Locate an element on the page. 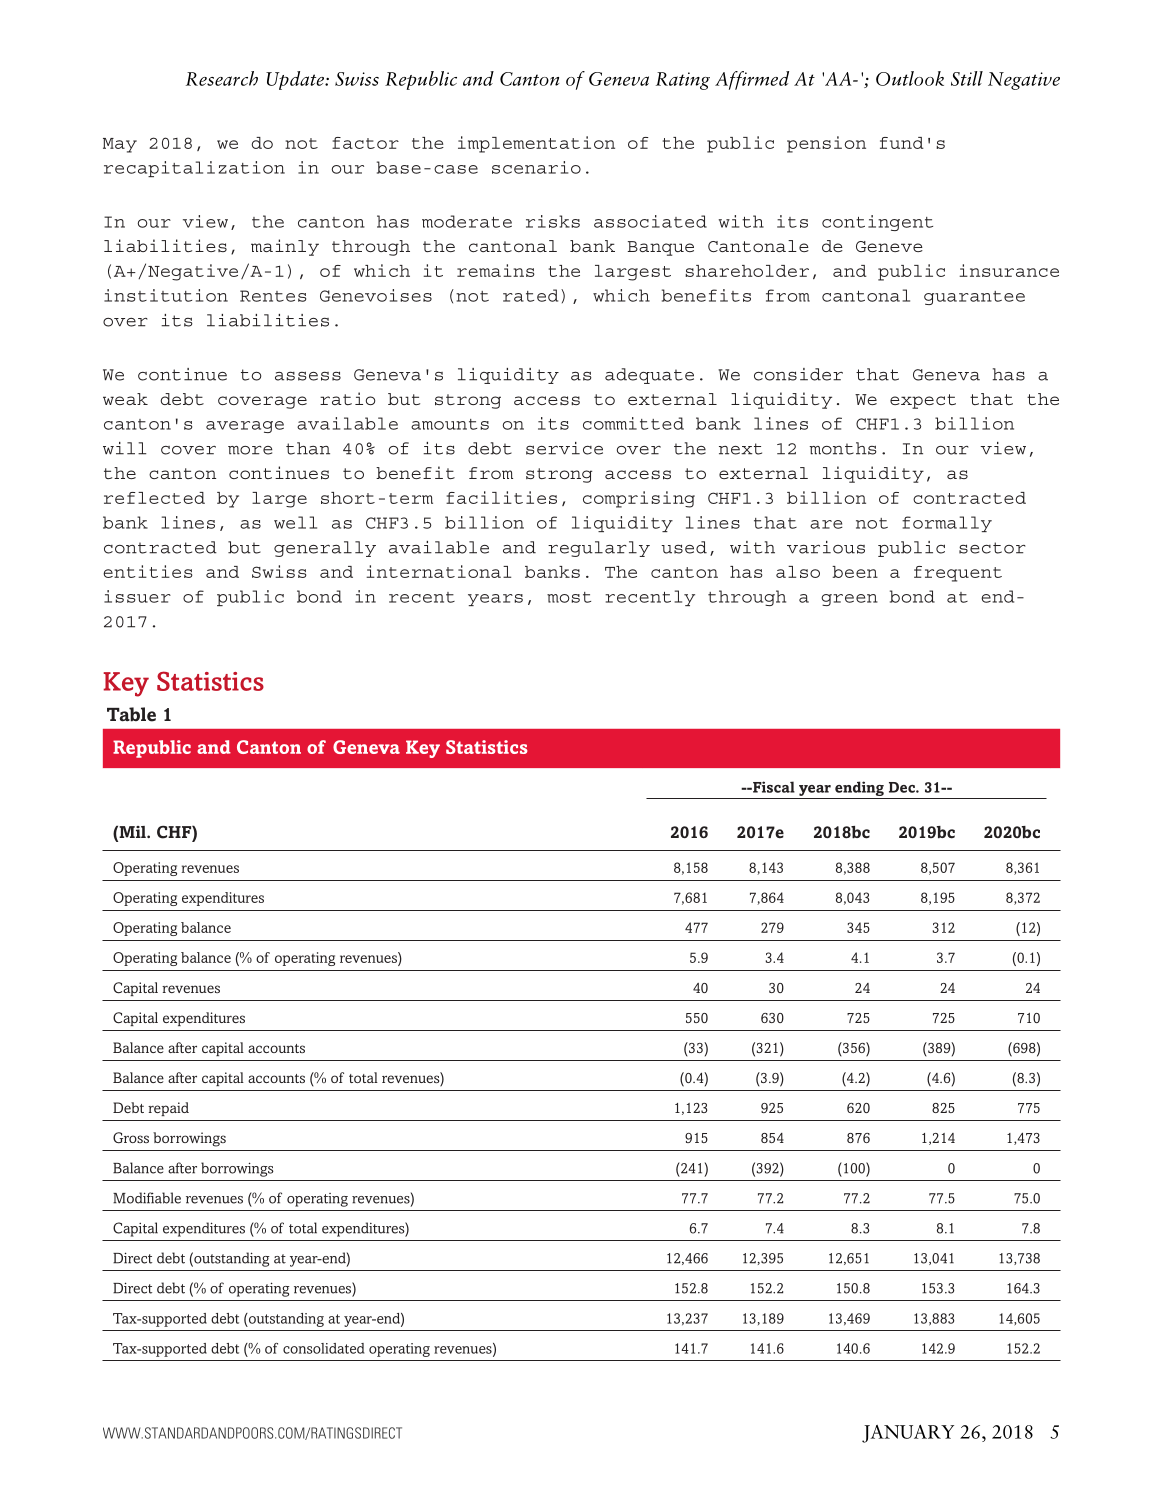 Image resolution: width=1163 pixels, height=1505 pixels. Outlook is located at coordinates (910, 78).
